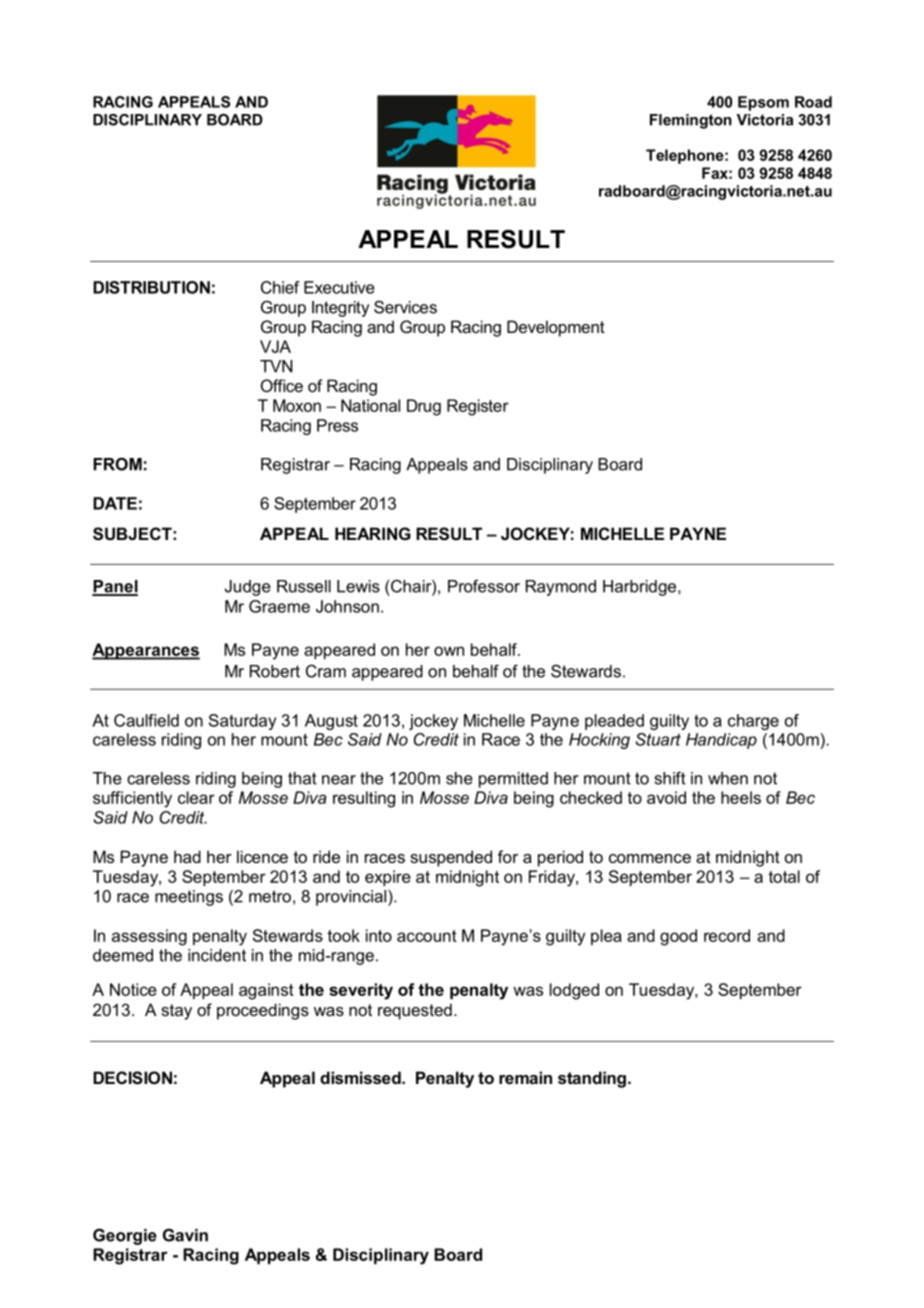 The image size is (924, 1308). What do you see at coordinates (741, 797) in the document?
I see `heels` at bounding box center [741, 797].
